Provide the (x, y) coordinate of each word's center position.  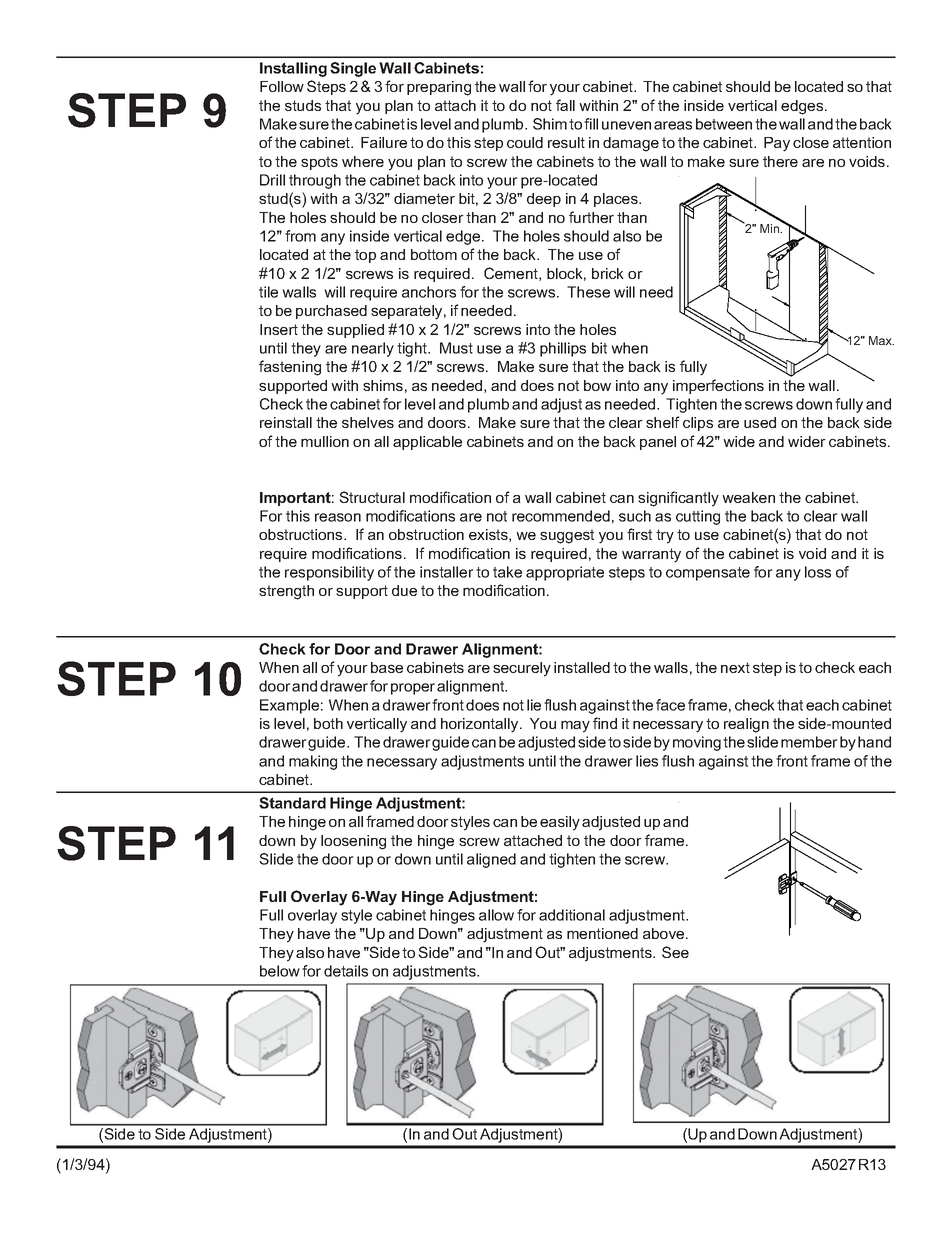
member (809, 742)
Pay (777, 144)
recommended (561, 516)
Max (881, 340)
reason (338, 517)
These (588, 292)
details (346, 971)
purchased (331, 312)
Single (353, 69)
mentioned (602, 933)
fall (565, 105)
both (328, 723)
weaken (748, 497)
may (575, 726)
